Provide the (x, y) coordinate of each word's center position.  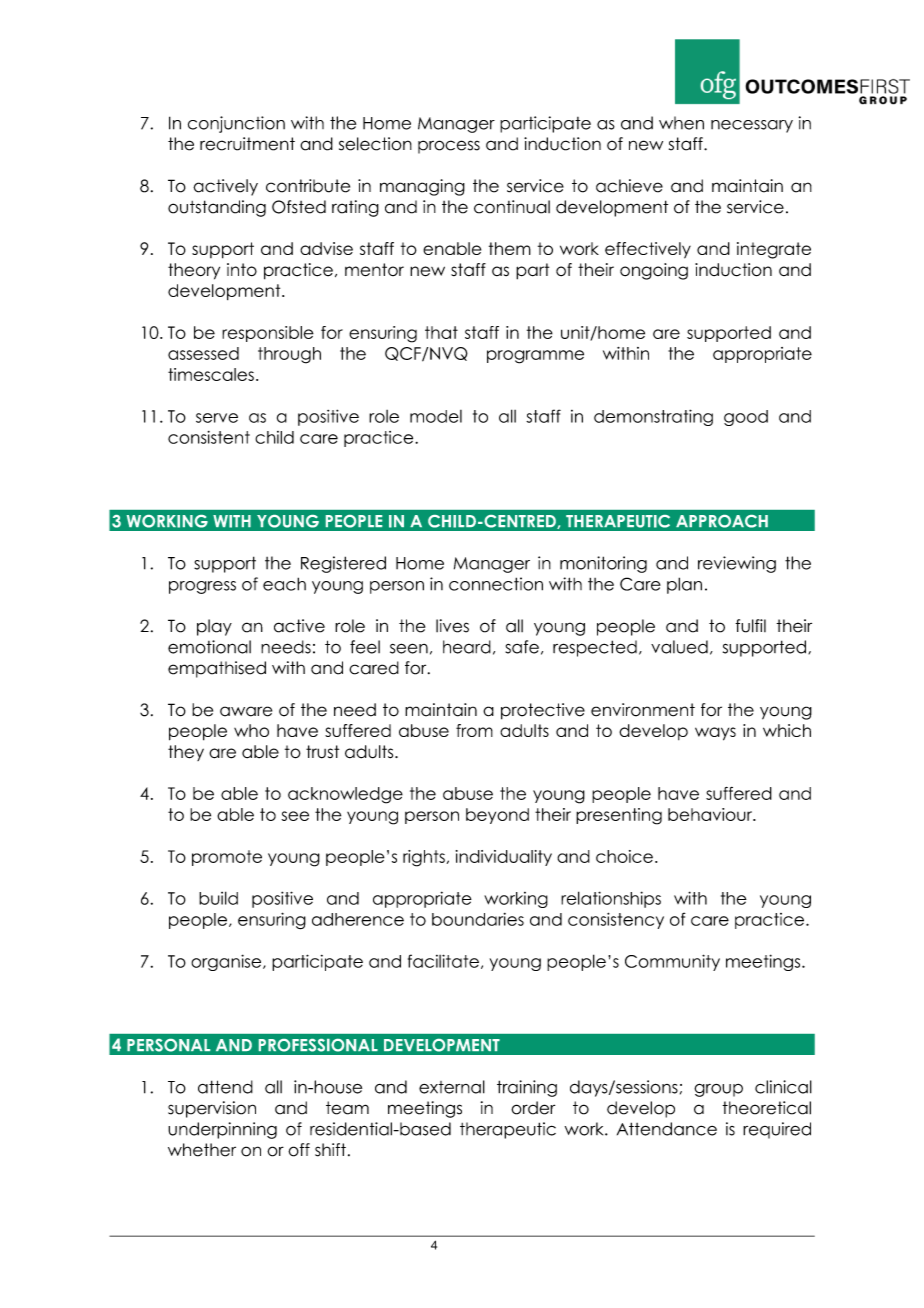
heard (467, 647)
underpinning (222, 1130)
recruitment (247, 144)
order (533, 1108)
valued (679, 647)
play (214, 627)
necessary (752, 126)
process (449, 147)
